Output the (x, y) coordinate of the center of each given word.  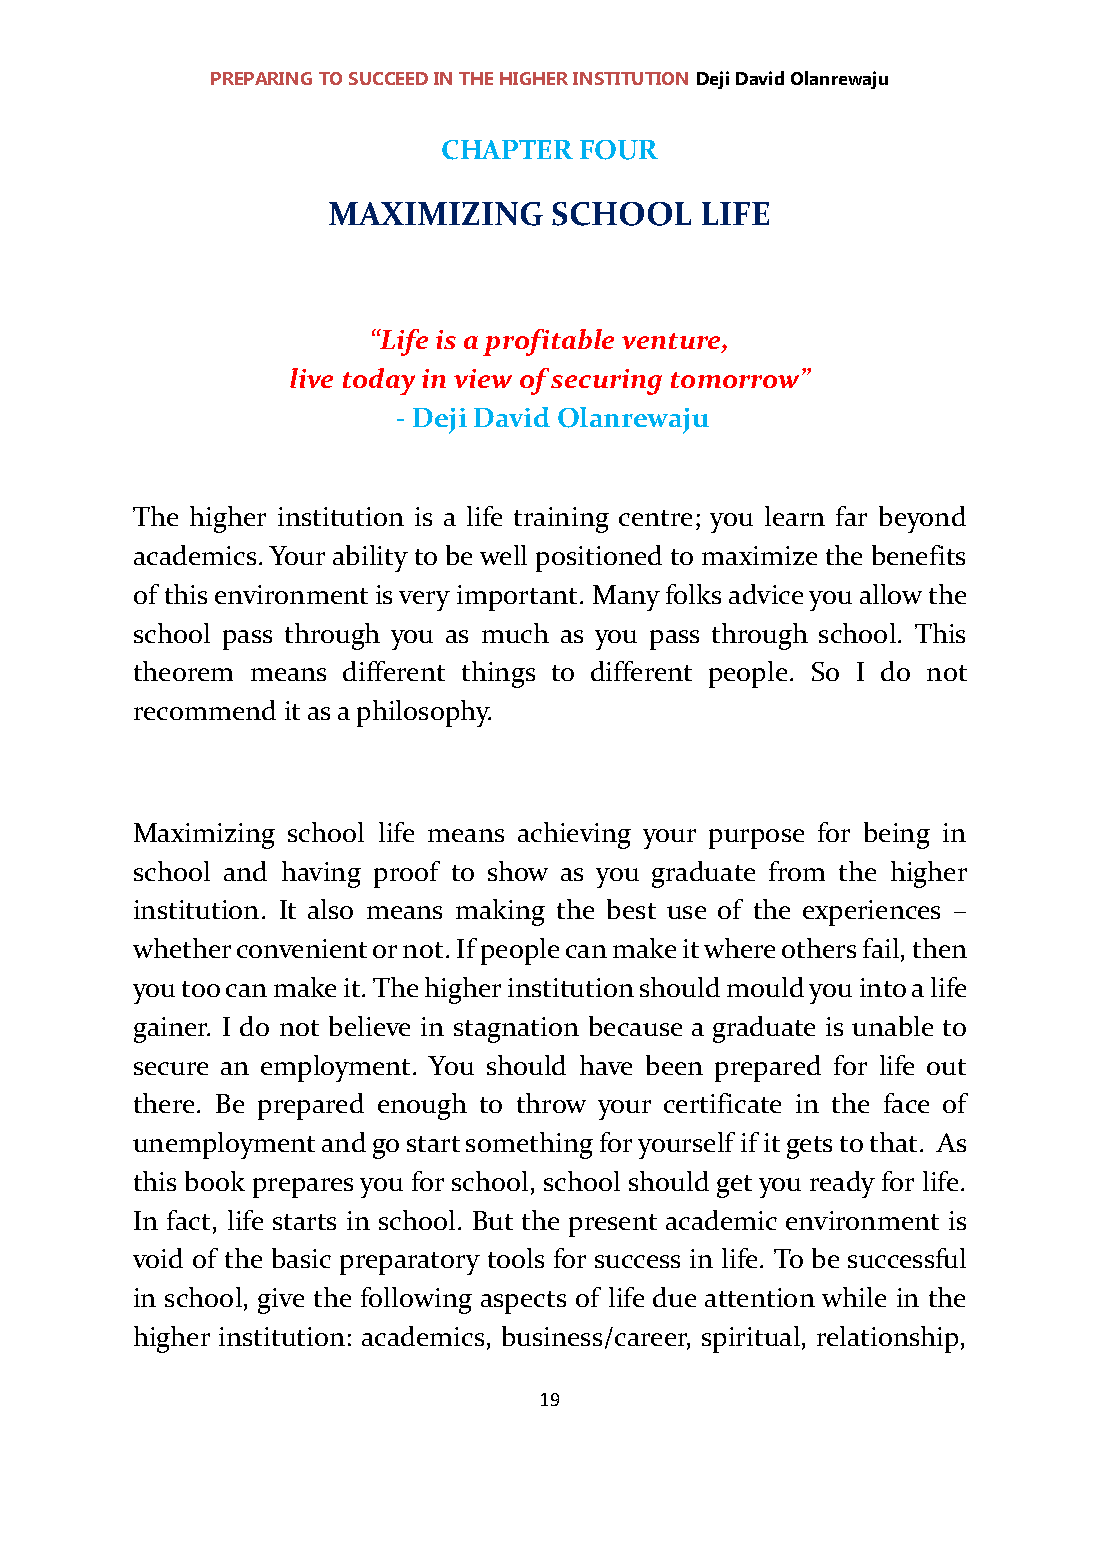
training (561, 520)
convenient (302, 948)
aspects (523, 1302)
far (851, 516)
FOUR (619, 150)
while (854, 1297)
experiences (871, 913)
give (281, 1301)
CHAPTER (507, 150)
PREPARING (261, 78)
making (500, 912)
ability (370, 558)
